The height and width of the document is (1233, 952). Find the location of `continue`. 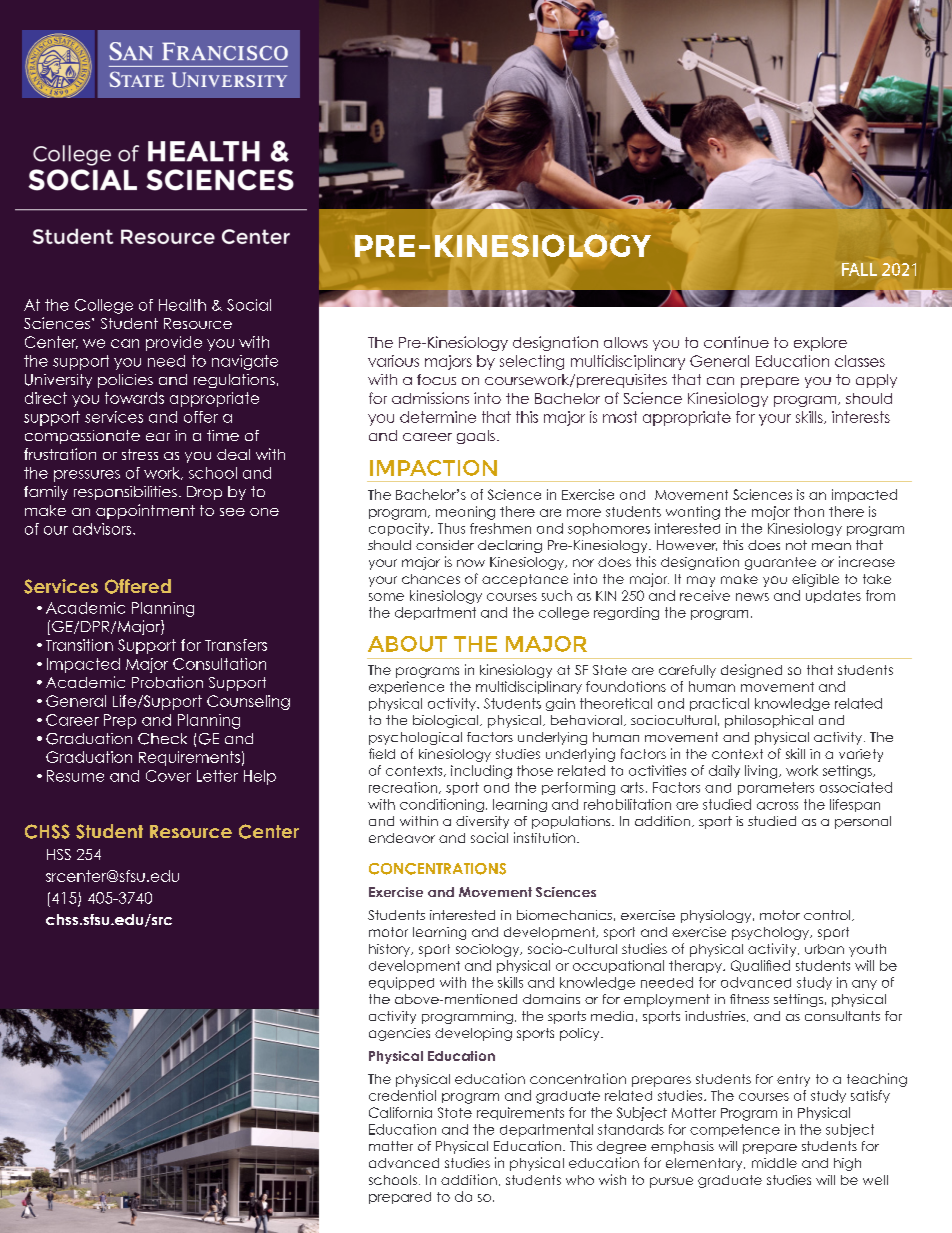

continue is located at coordinates (736, 342).
